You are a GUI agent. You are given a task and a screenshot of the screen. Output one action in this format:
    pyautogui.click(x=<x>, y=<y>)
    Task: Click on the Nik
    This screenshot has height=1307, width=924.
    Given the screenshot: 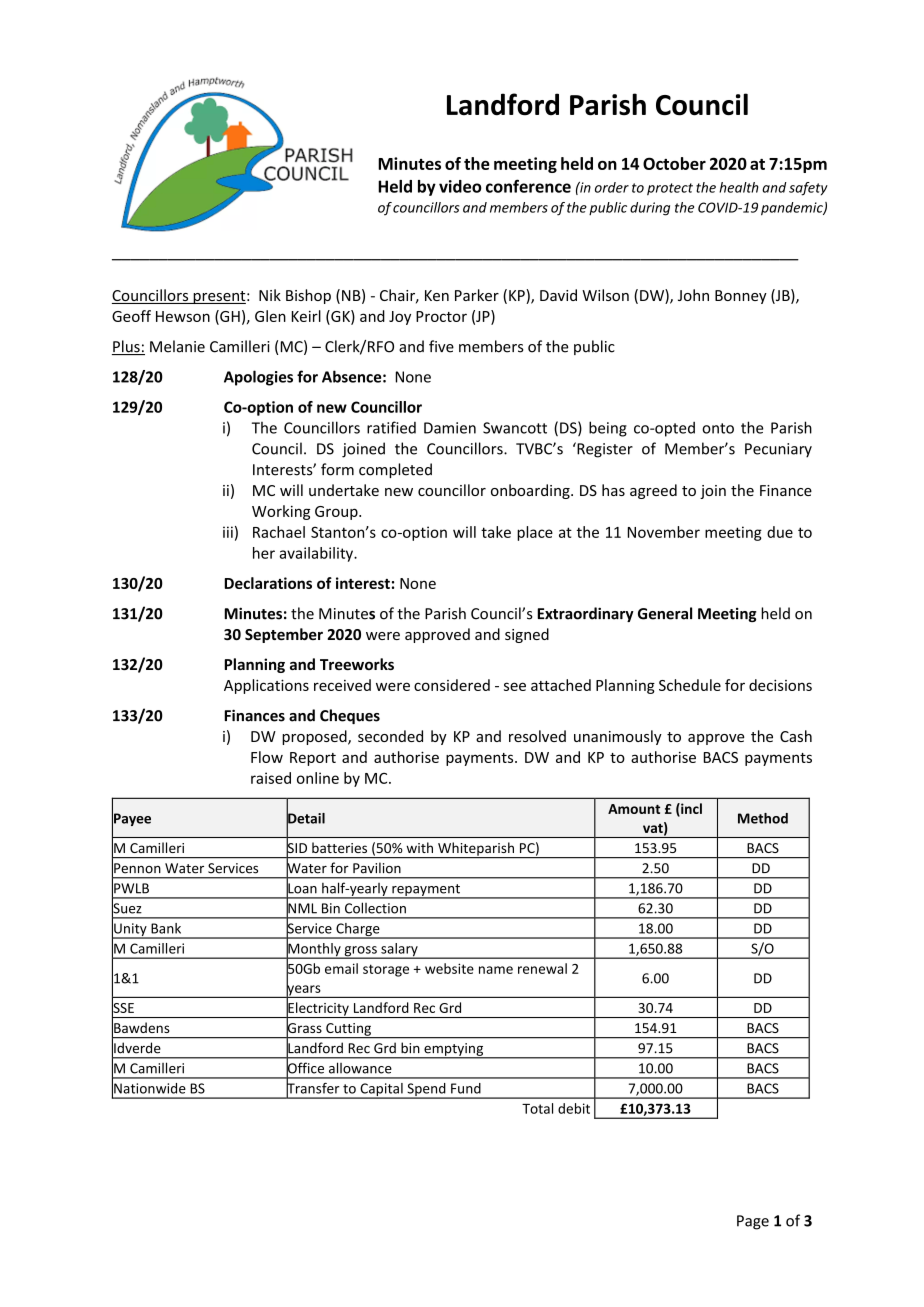 What is the action you would take?
    pyautogui.click(x=270, y=295)
